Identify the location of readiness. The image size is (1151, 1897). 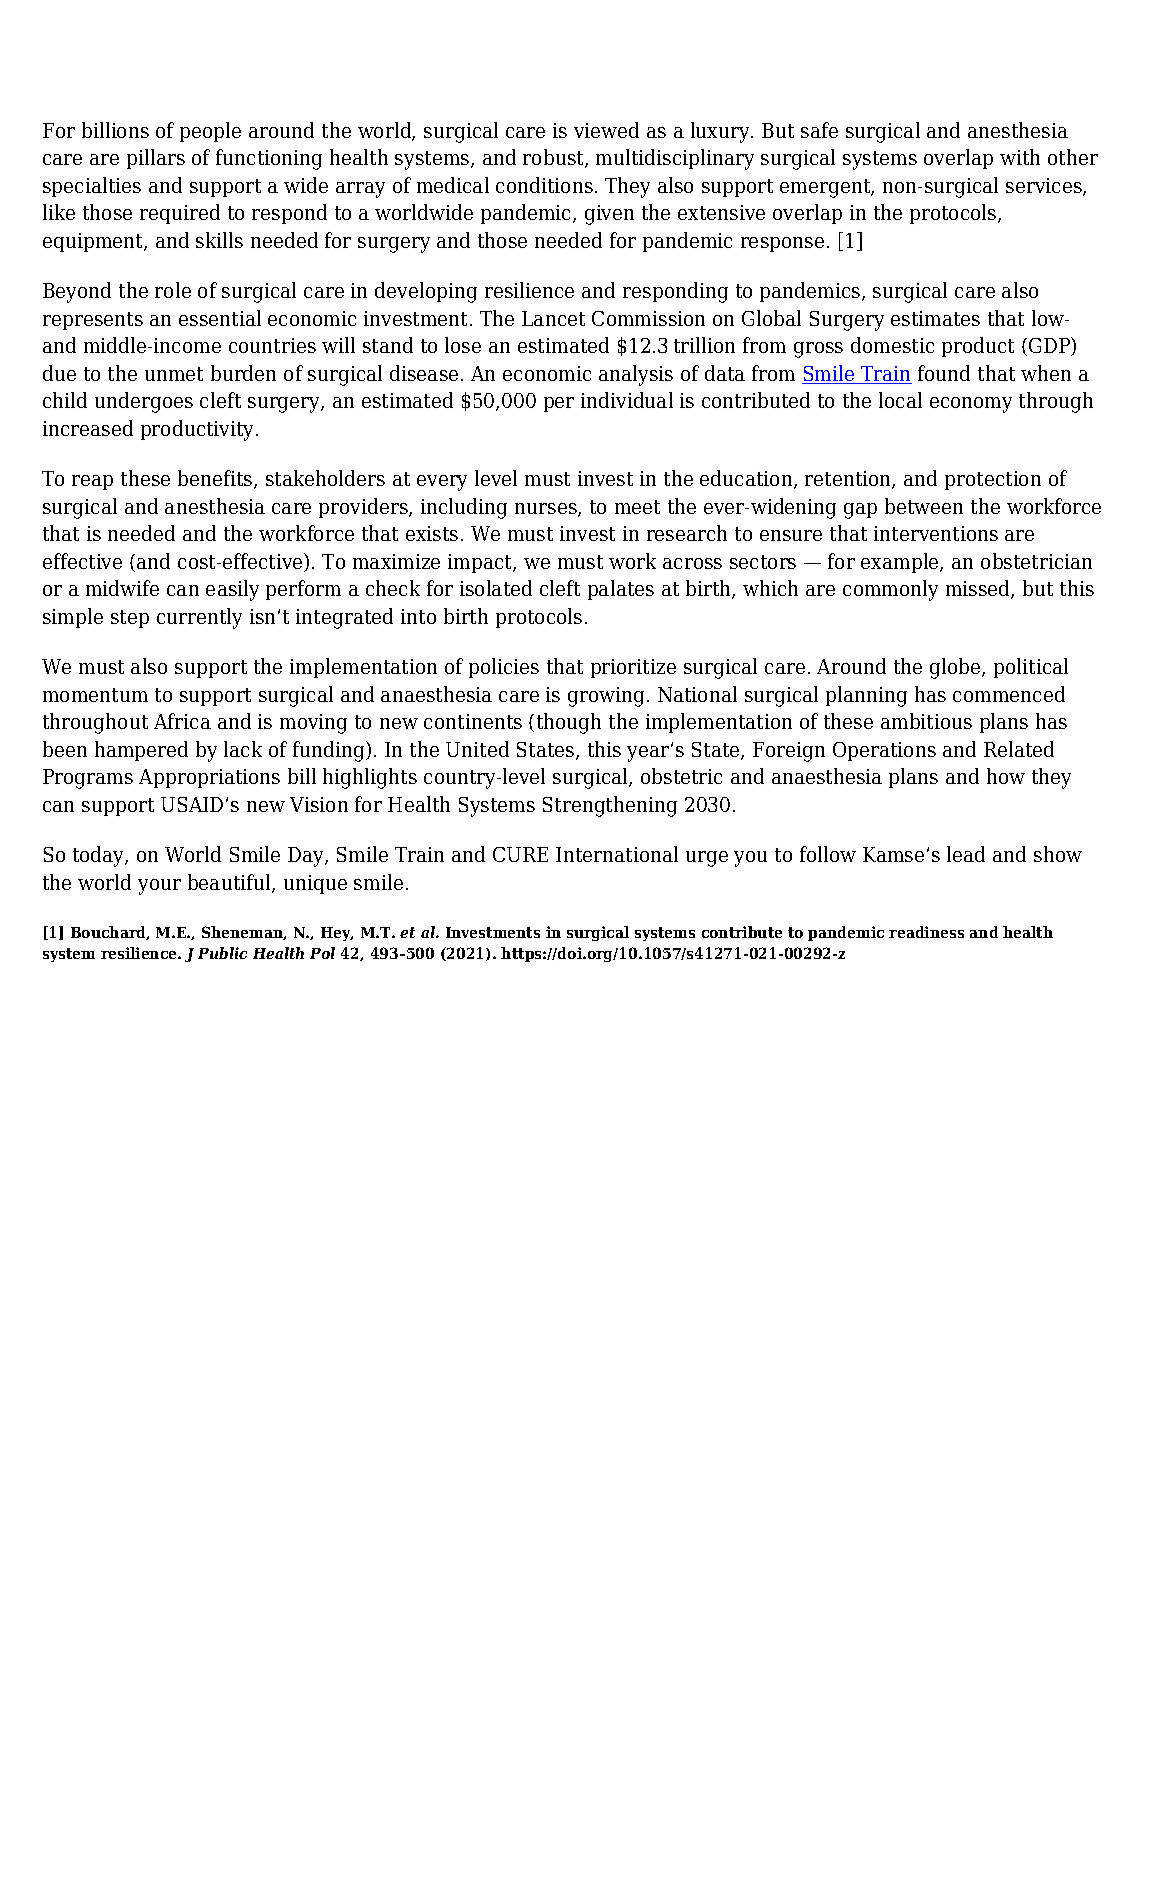
(926, 932).
